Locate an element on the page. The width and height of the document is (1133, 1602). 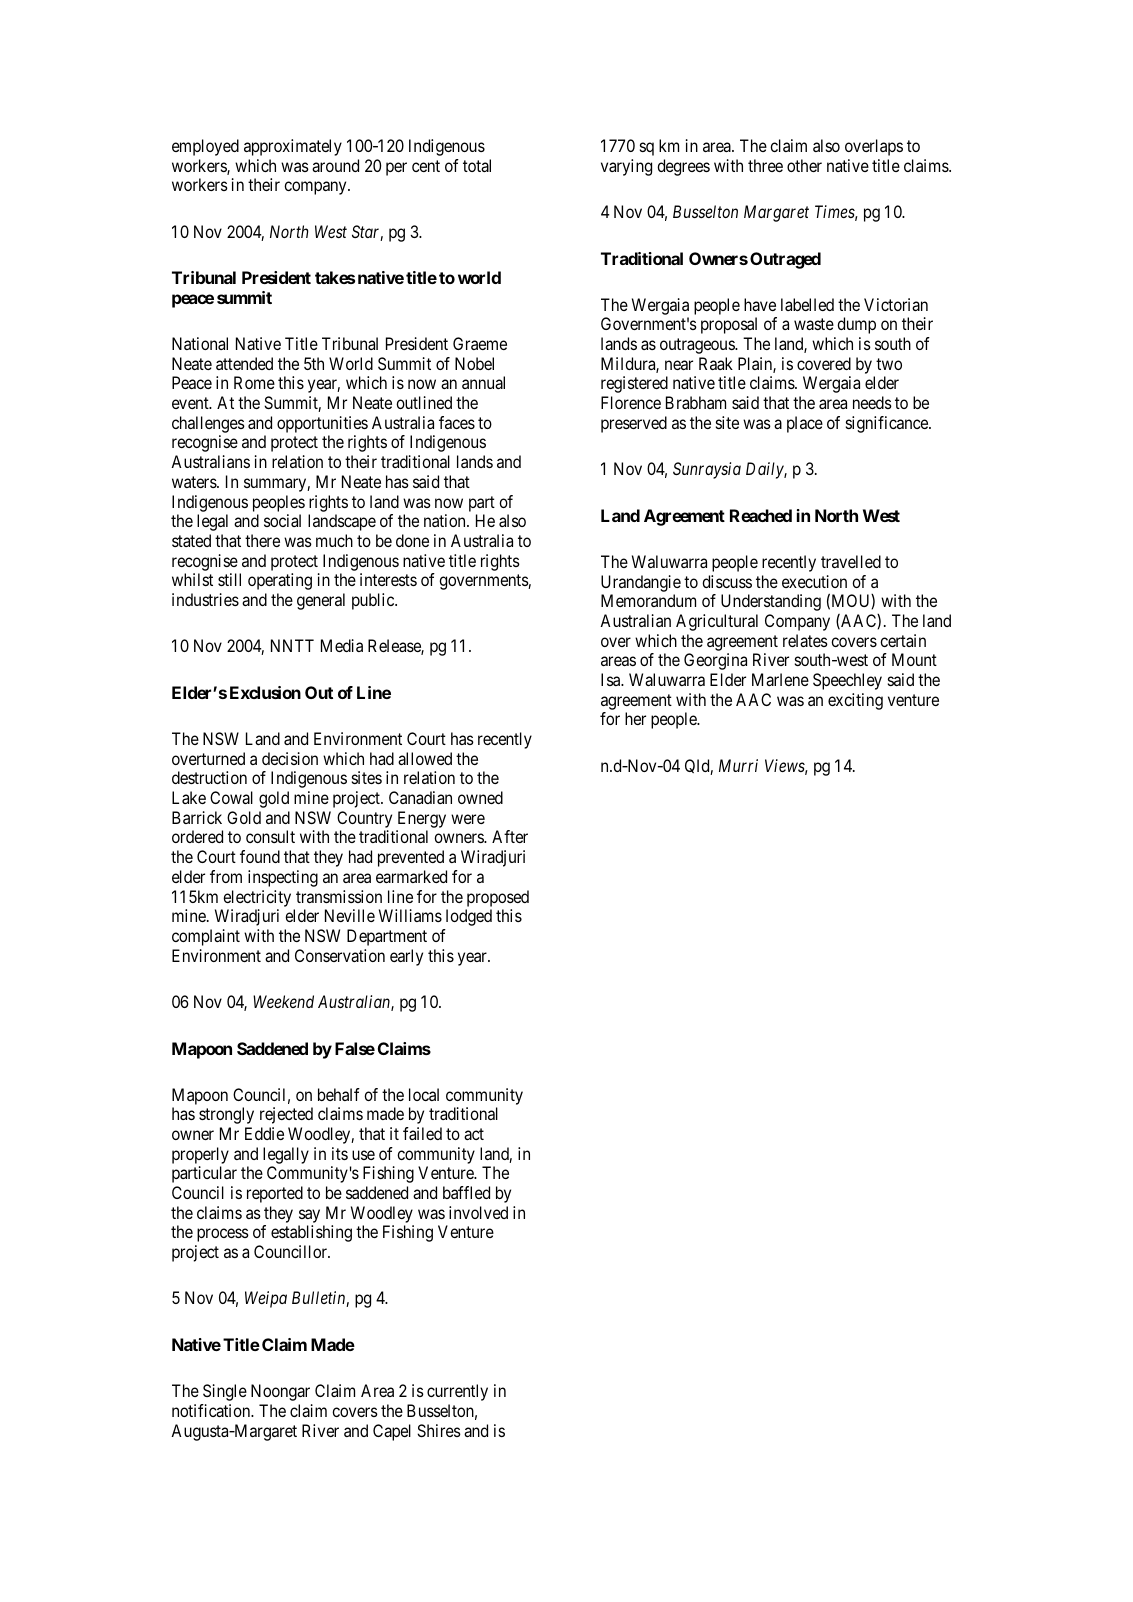
approximately is located at coordinates (293, 147).
